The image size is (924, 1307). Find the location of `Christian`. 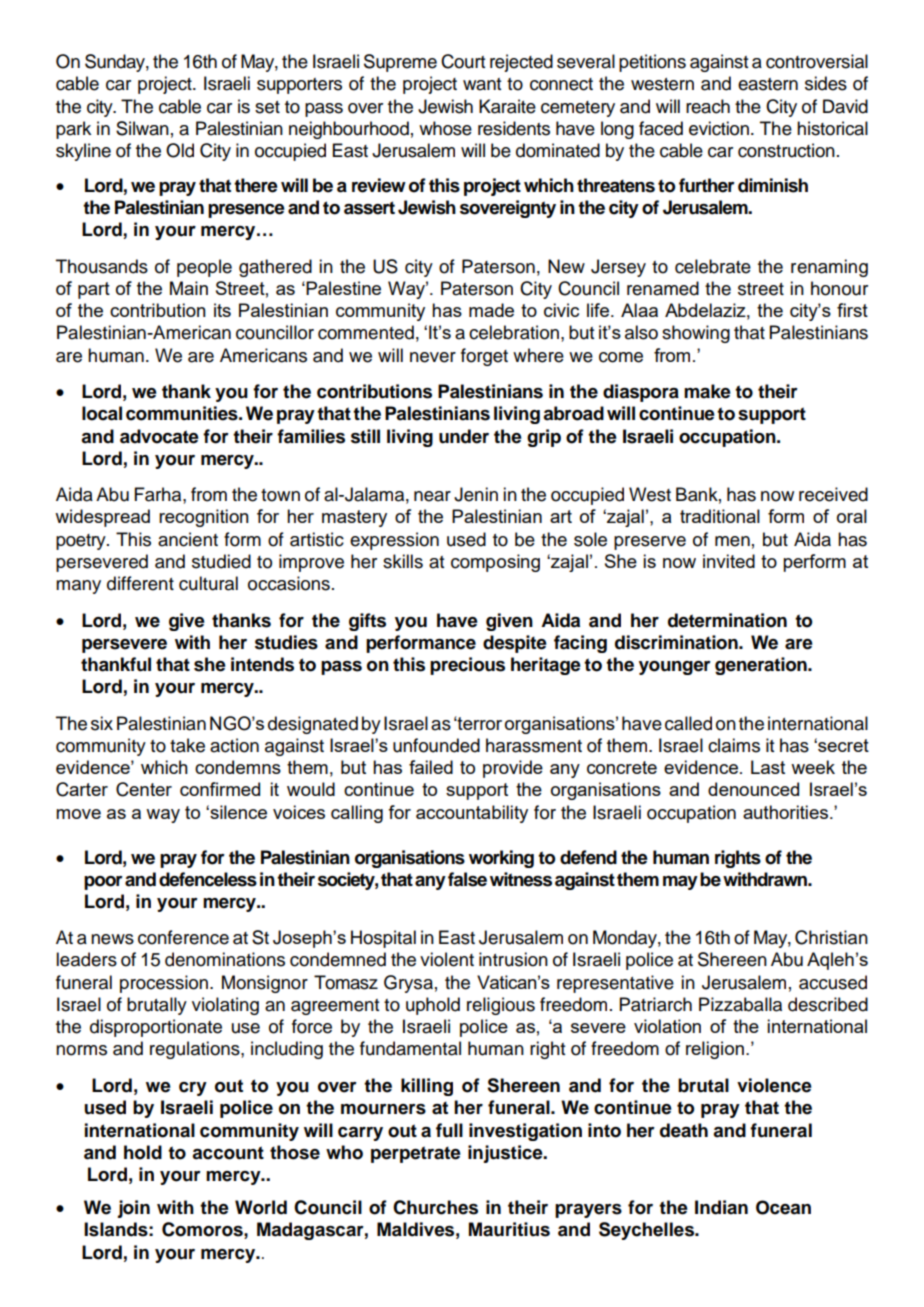

Christian is located at coordinates (831, 937).
